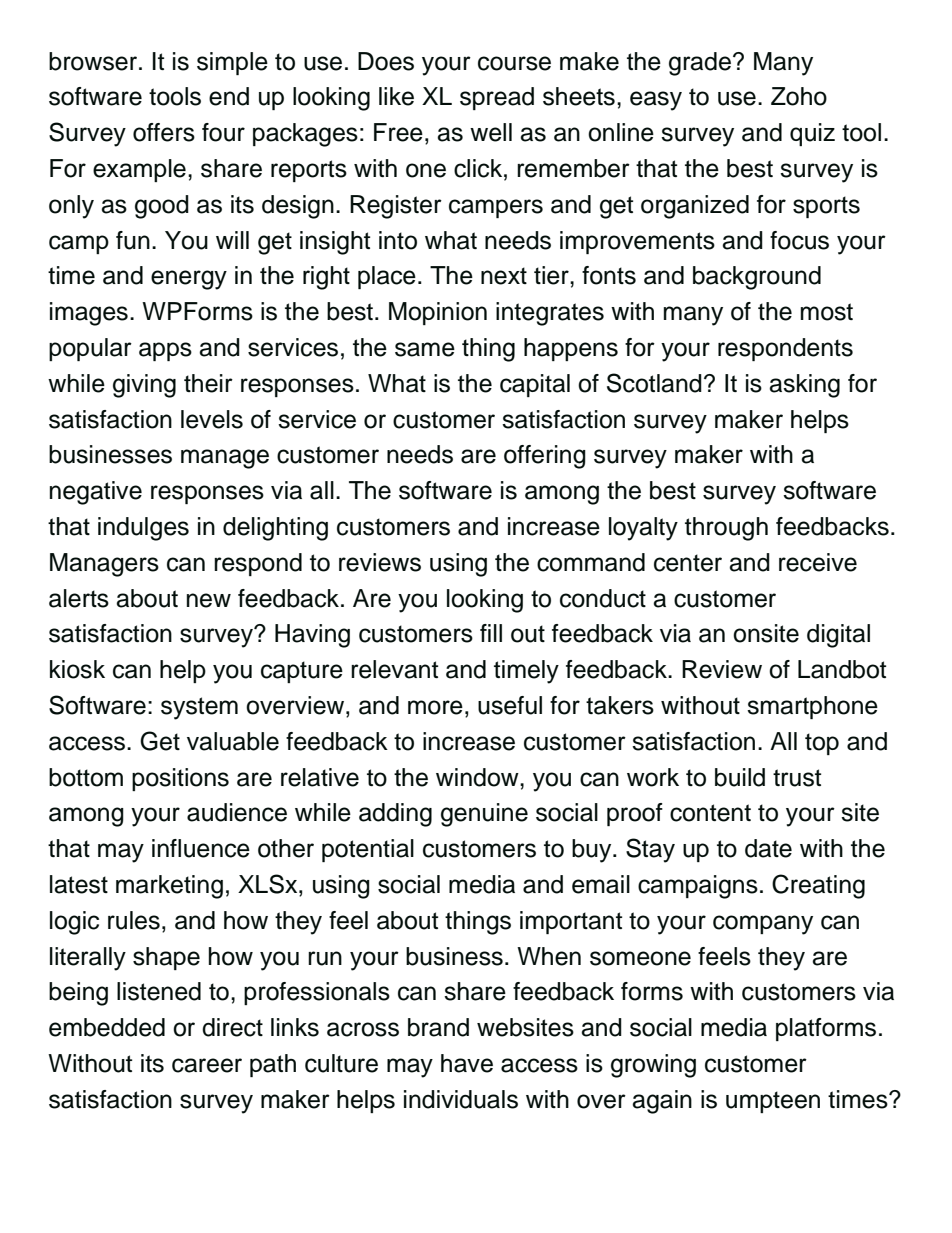 The width and height of the screenshot is (952, 1233). I want to click on grade, so click(700, 64).
